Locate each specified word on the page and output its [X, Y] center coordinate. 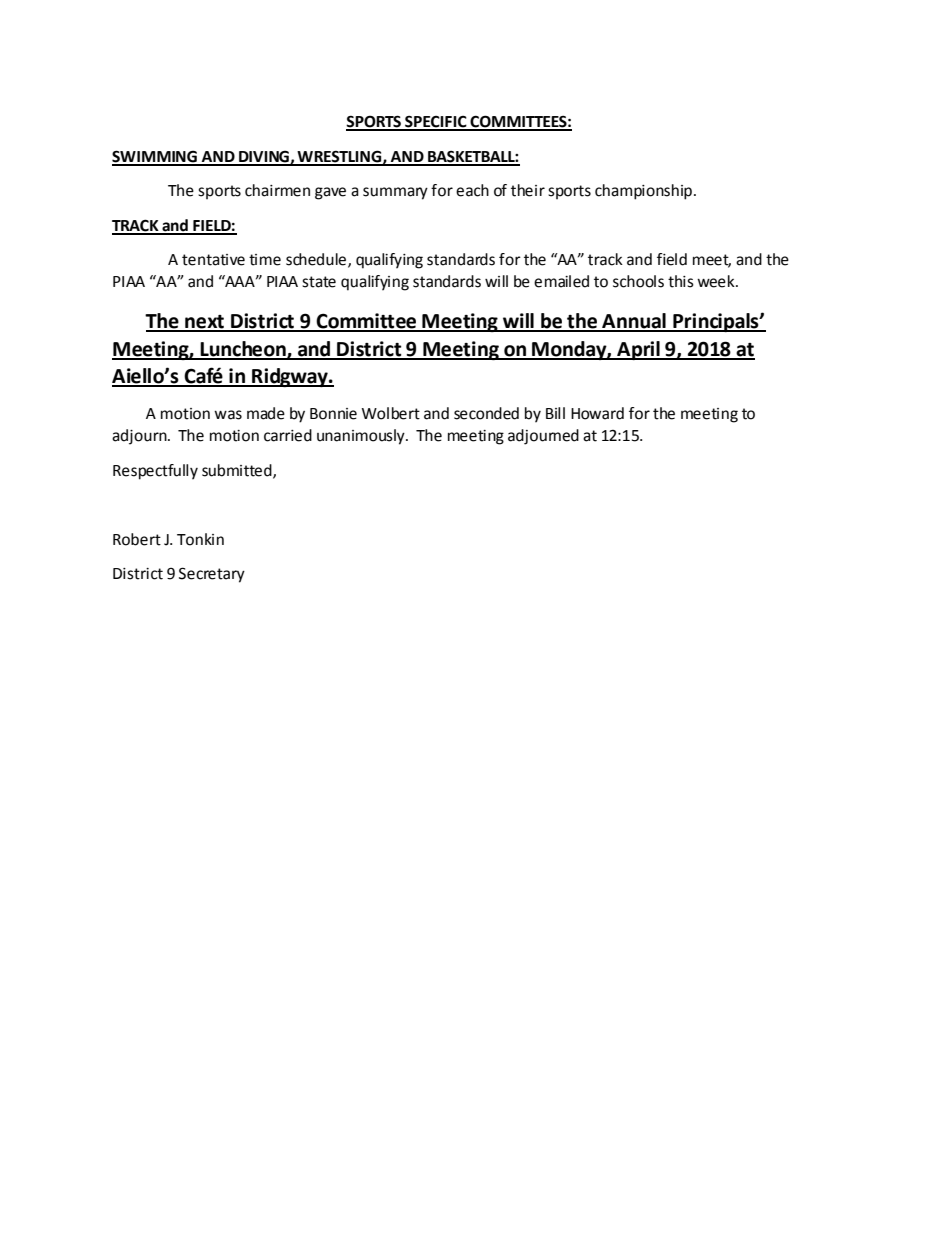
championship [643, 192]
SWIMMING [155, 157]
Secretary [212, 575]
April [638, 350]
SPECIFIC [436, 122]
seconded [486, 413]
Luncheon [243, 350]
